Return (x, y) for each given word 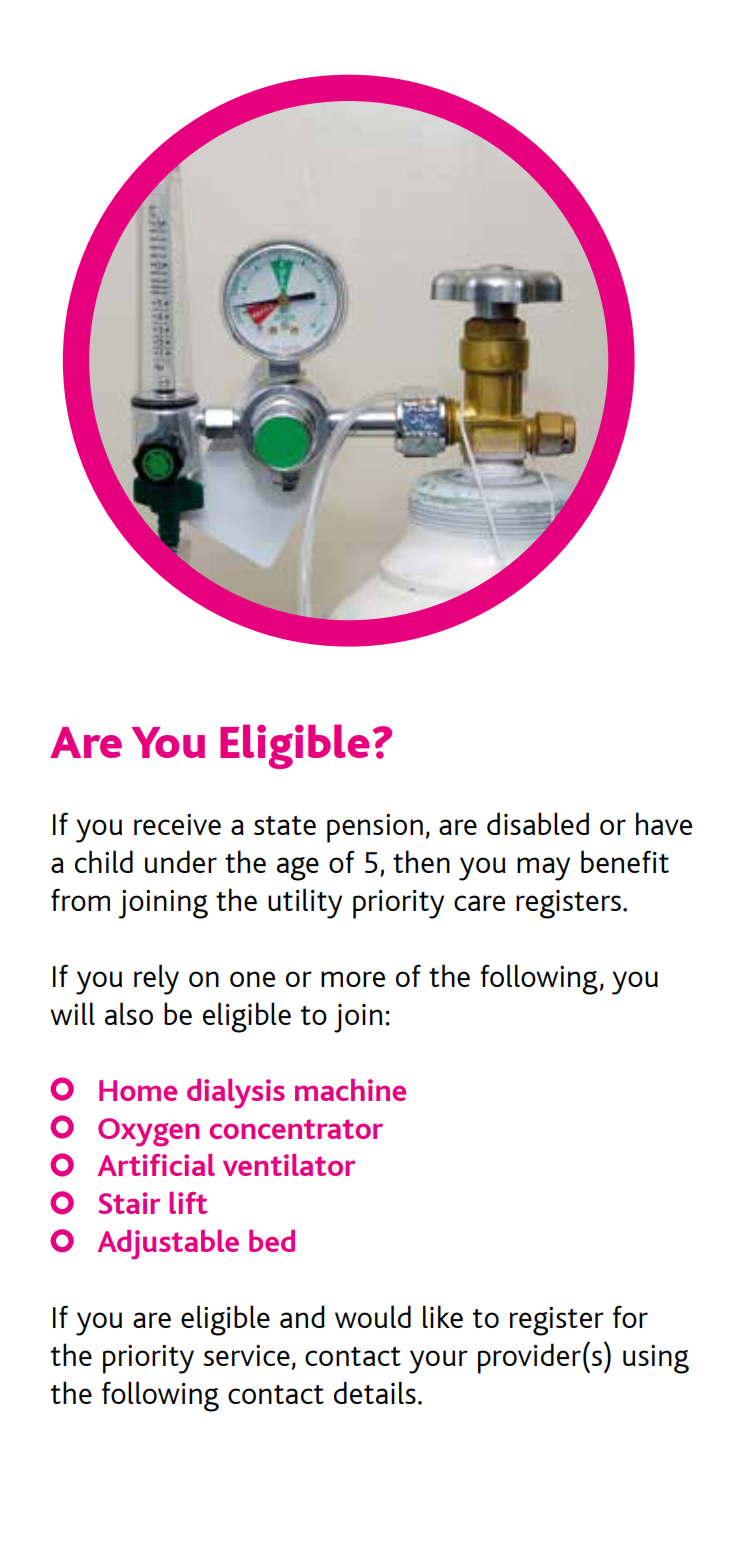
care (479, 903)
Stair (130, 1203)
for (630, 1316)
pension (375, 828)
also (129, 1013)
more (353, 979)
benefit (625, 861)
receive (177, 824)
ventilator (289, 1165)
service (246, 1355)
